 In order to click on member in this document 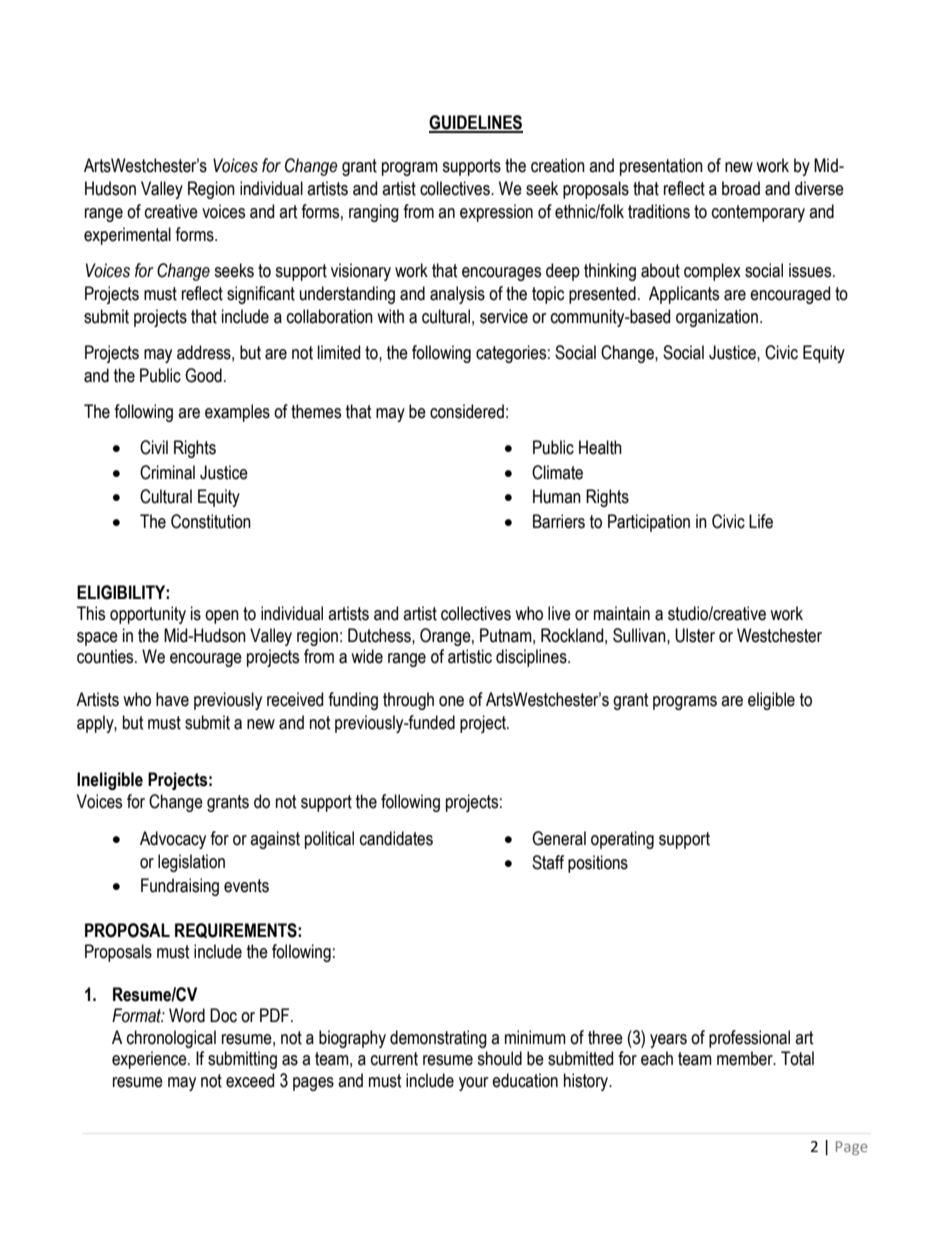, I will do `click(746, 1058)`.
